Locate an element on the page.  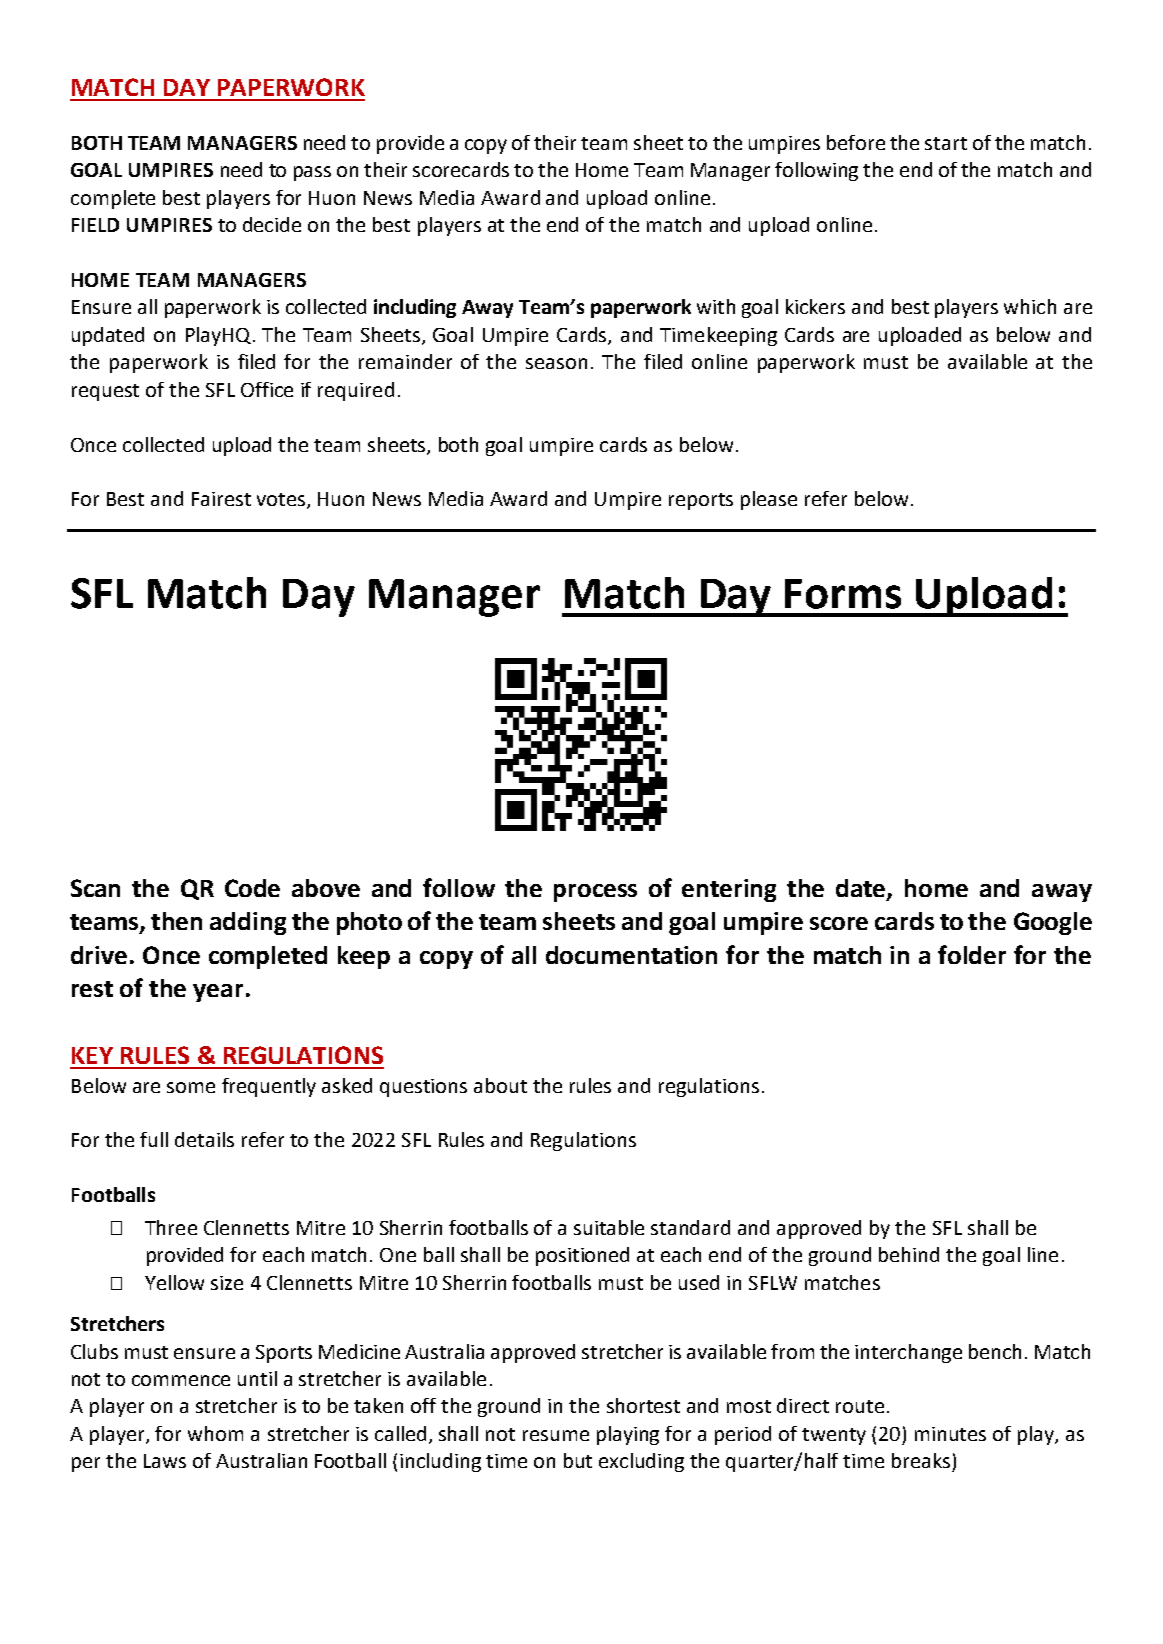
please is located at coordinates (769, 500).
